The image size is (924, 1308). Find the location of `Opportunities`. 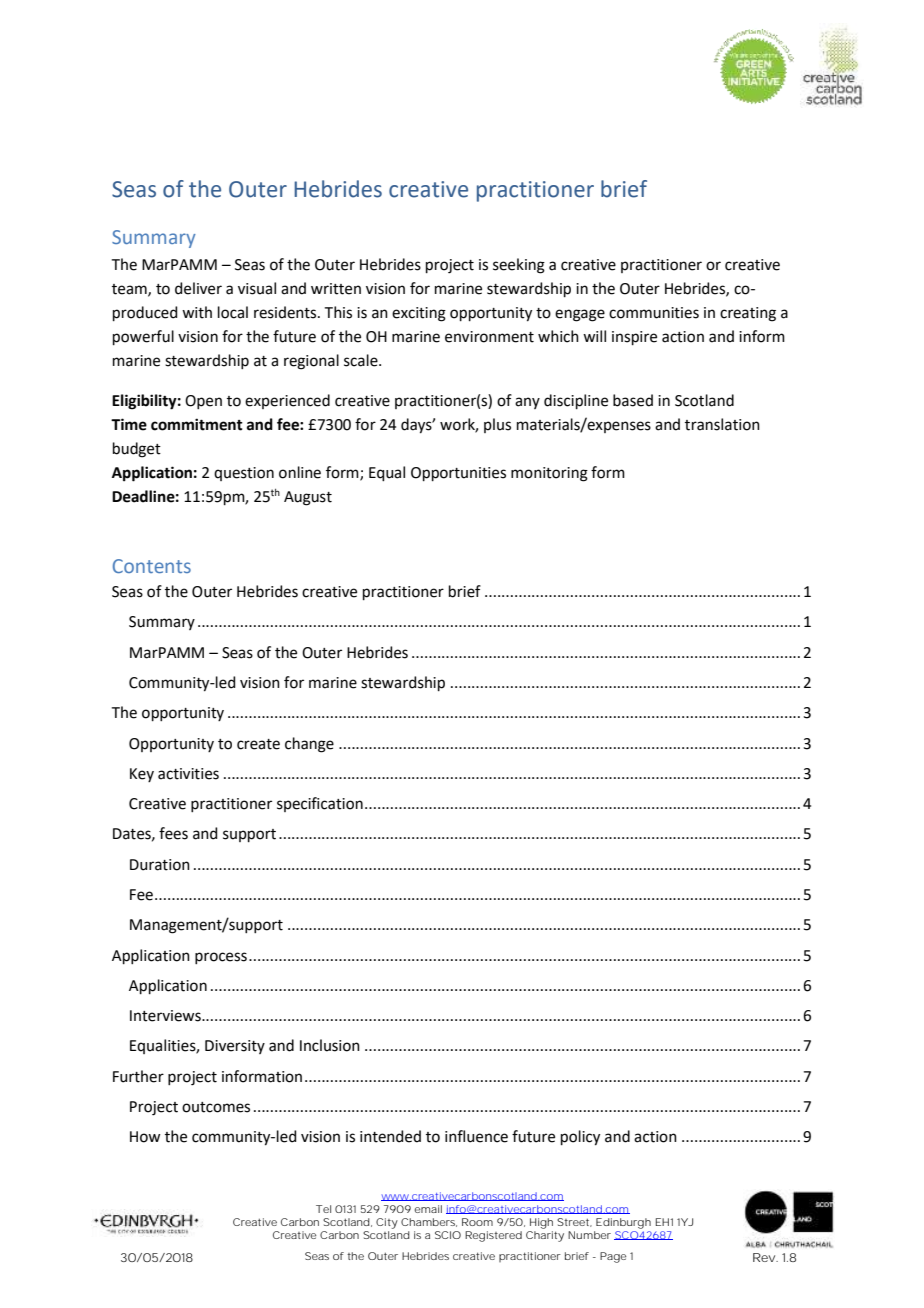

Opportunities is located at coordinates (458, 474).
